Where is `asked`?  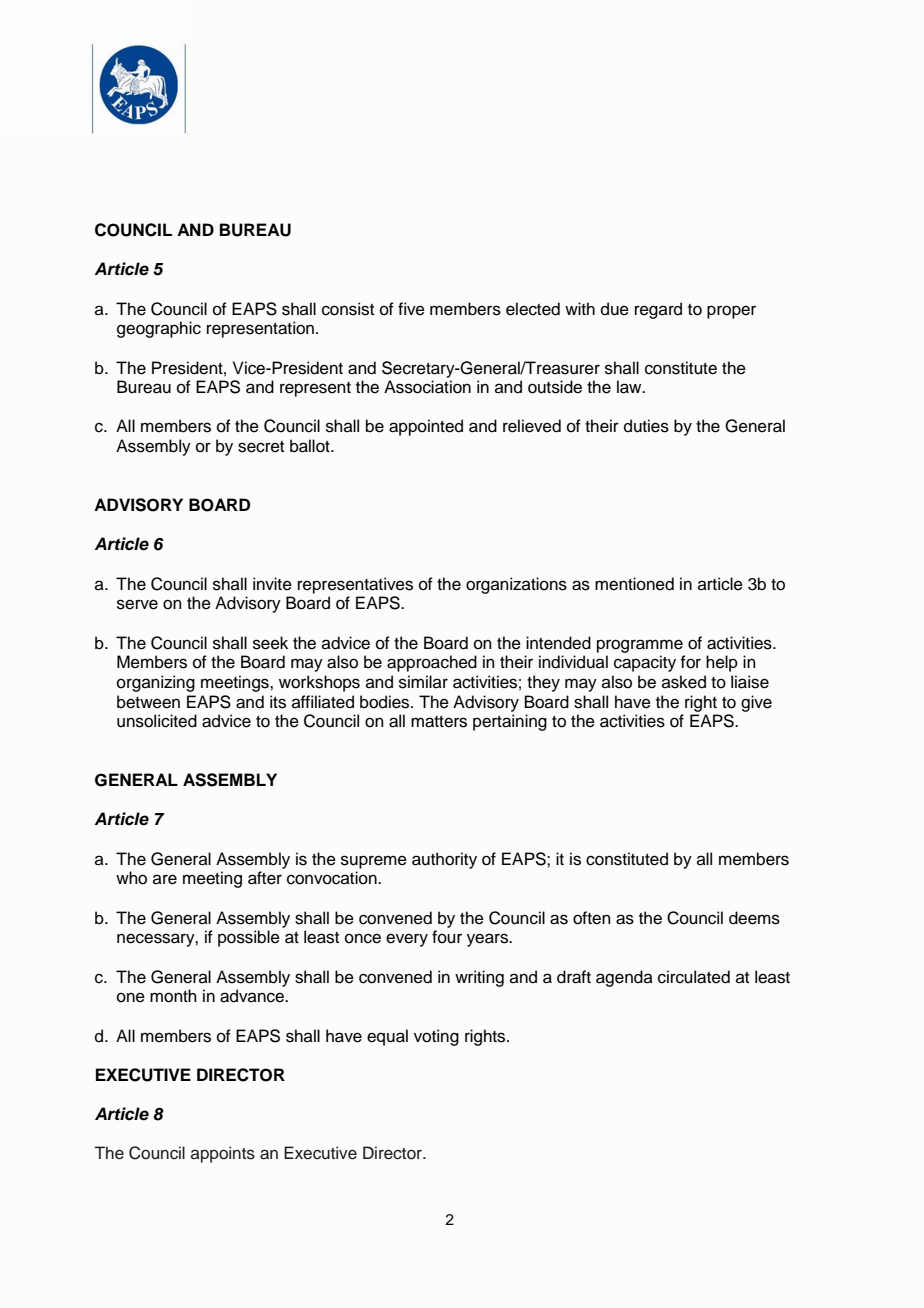 asked is located at coordinates (684, 682).
